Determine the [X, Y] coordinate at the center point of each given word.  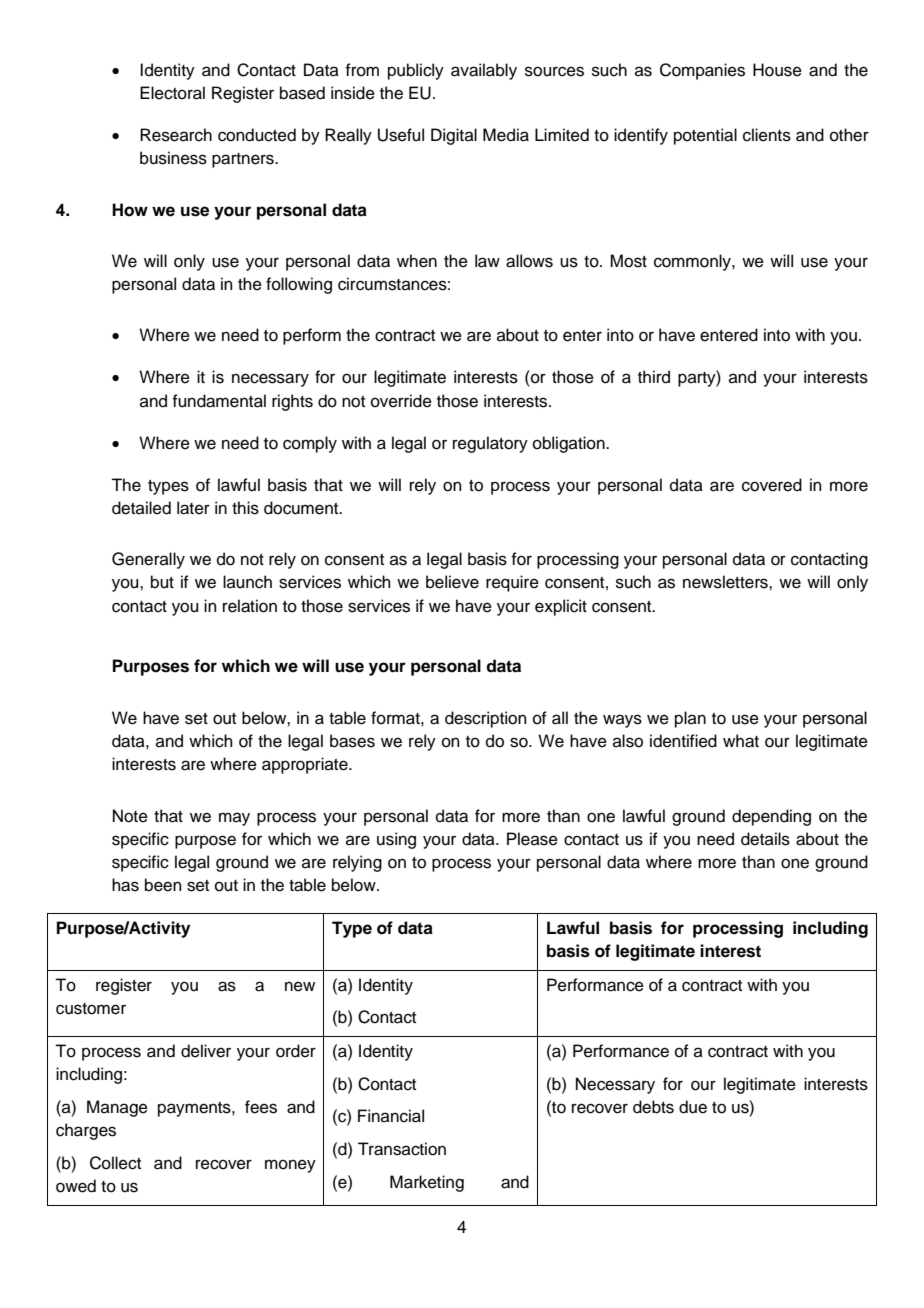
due [693, 1107]
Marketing [427, 1183]
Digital [454, 136]
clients [767, 135]
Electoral [172, 93]
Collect [115, 1163]
